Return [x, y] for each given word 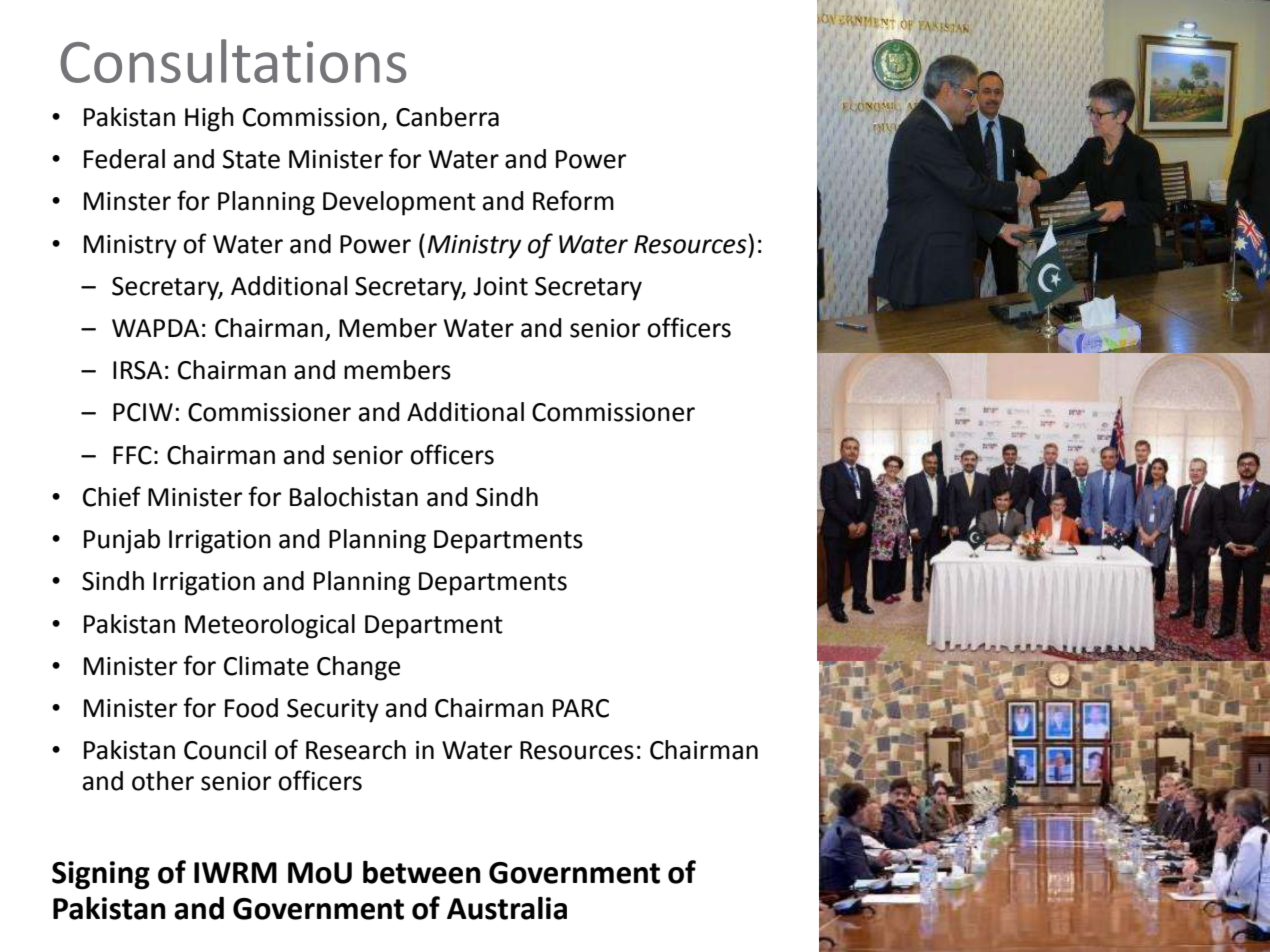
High [209, 119]
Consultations [233, 61]
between [422, 872]
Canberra [447, 117]
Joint [500, 286]
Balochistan [354, 497]
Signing [101, 875]
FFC [132, 455]
